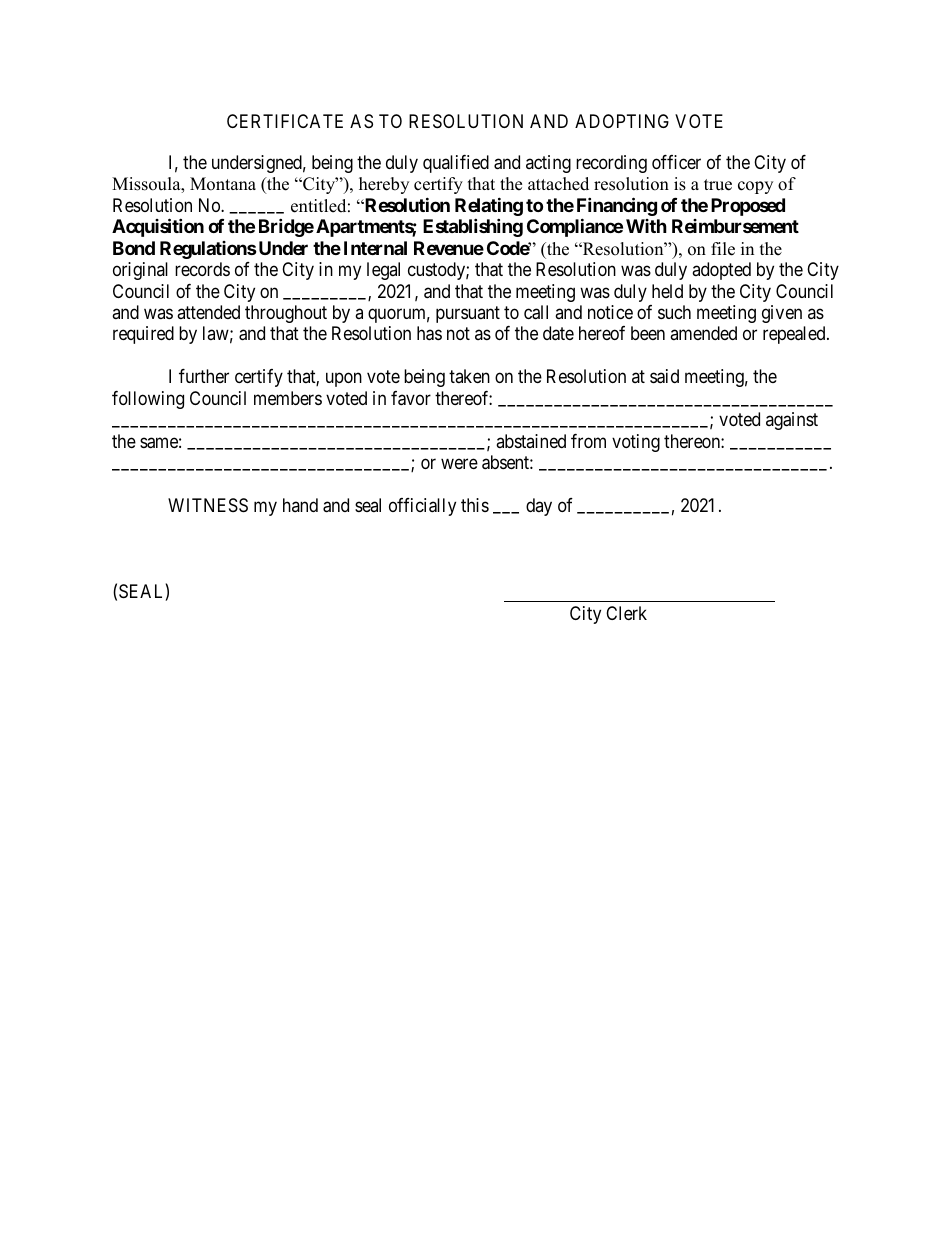 The width and height of the screenshot is (952, 1233). What do you see at coordinates (626, 613) in the screenshot?
I see `Clerk` at bounding box center [626, 613].
